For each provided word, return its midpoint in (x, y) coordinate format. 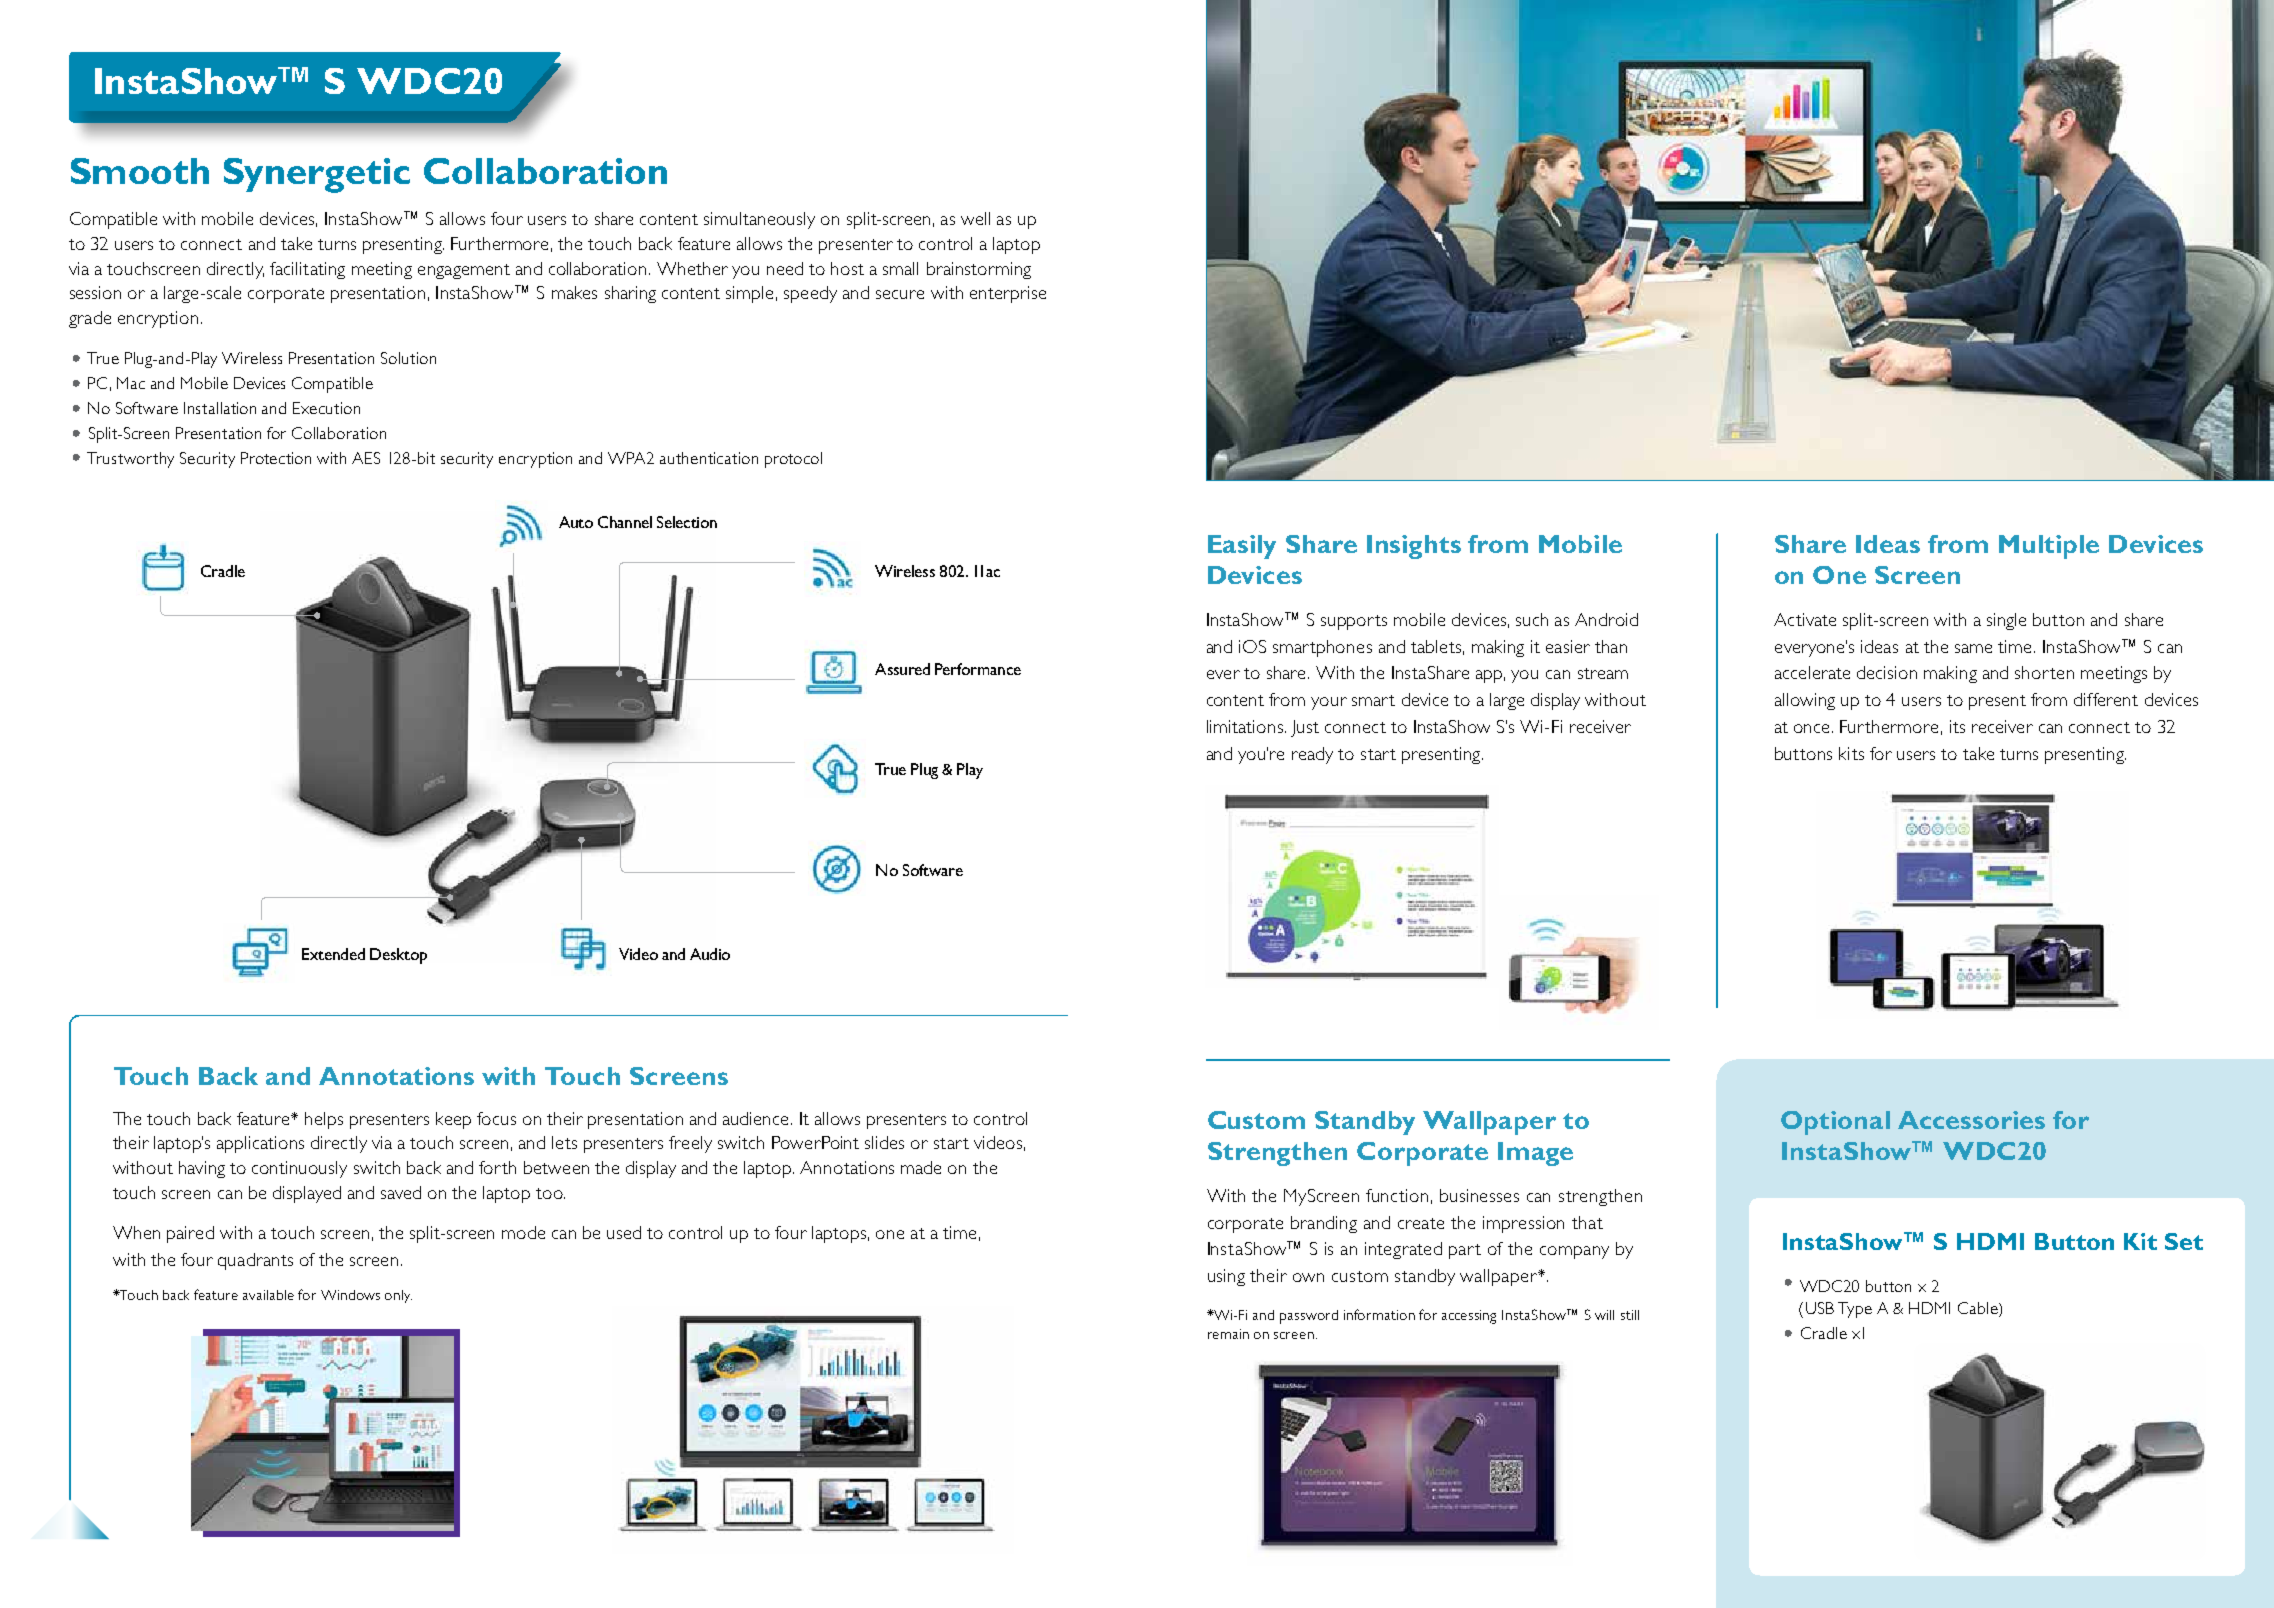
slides (884, 1142)
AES (366, 458)
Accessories (1971, 1120)
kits (1851, 753)
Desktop (398, 956)
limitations (1245, 726)
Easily (1242, 547)
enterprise (1008, 294)
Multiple (2049, 547)
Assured (902, 669)
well (975, 218)
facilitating (307, 270)
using (1226, 1277)
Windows (350, 1295)
